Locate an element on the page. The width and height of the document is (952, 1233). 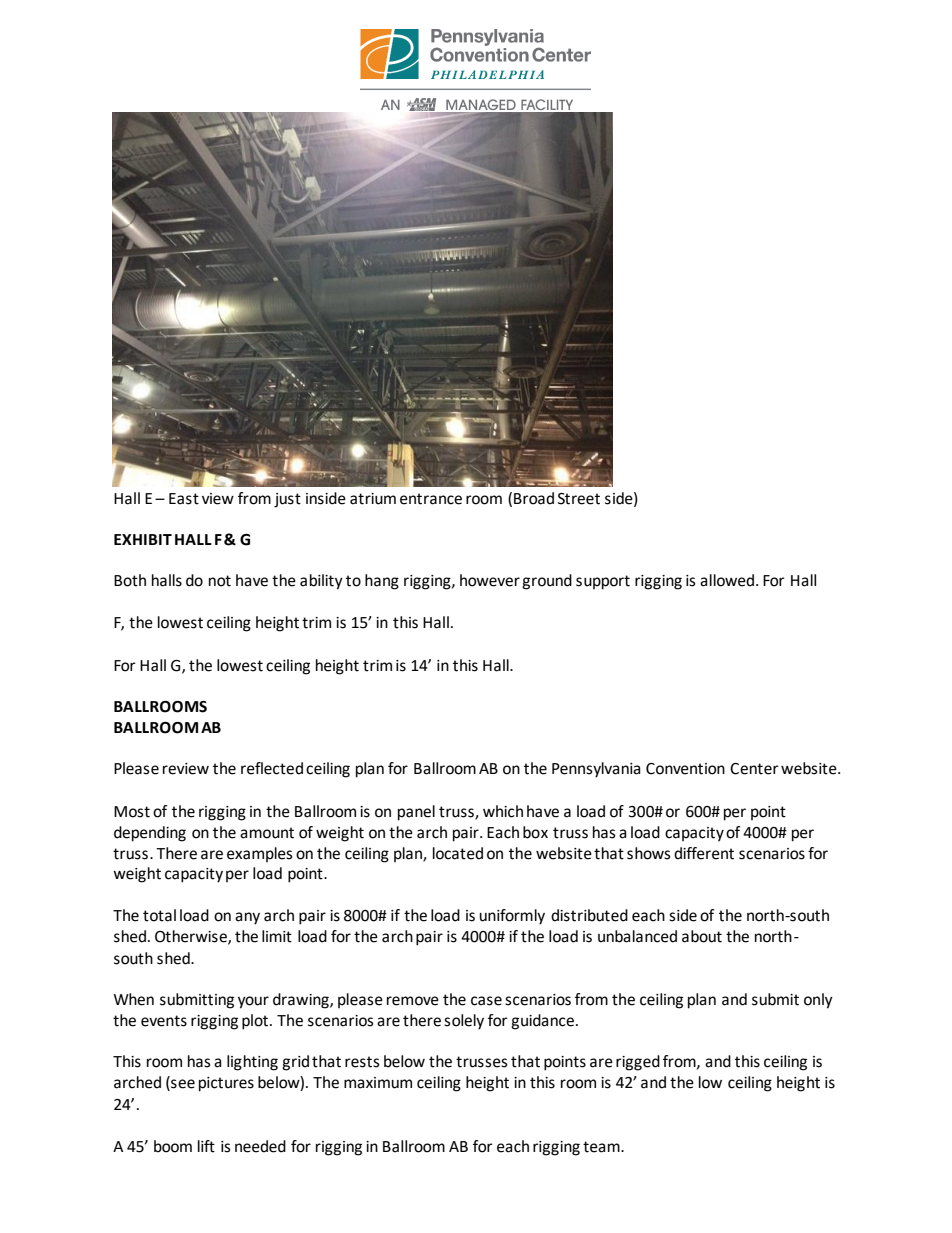
team is located at coordinates (602, 1147).
